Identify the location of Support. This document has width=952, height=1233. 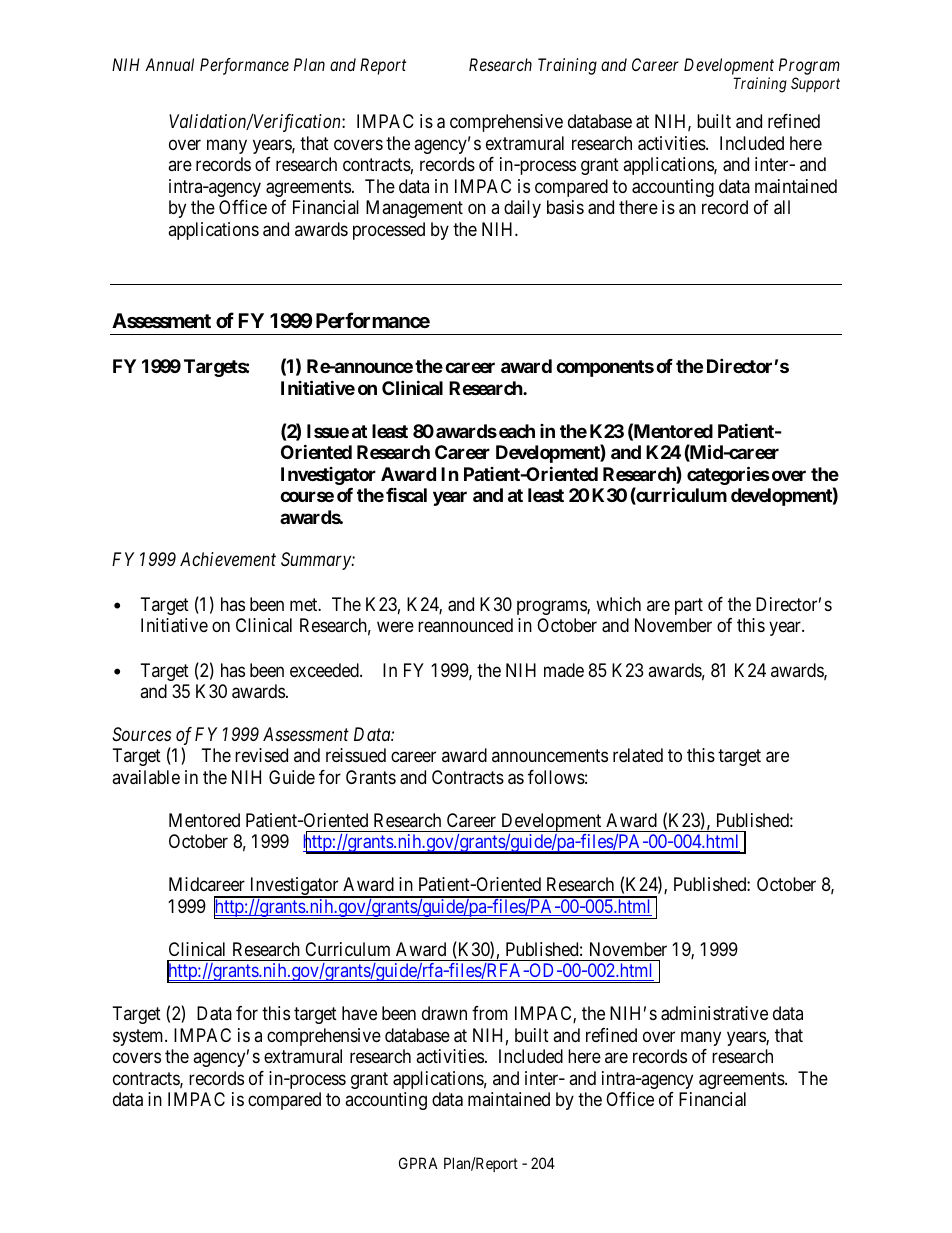
(815, 84).
